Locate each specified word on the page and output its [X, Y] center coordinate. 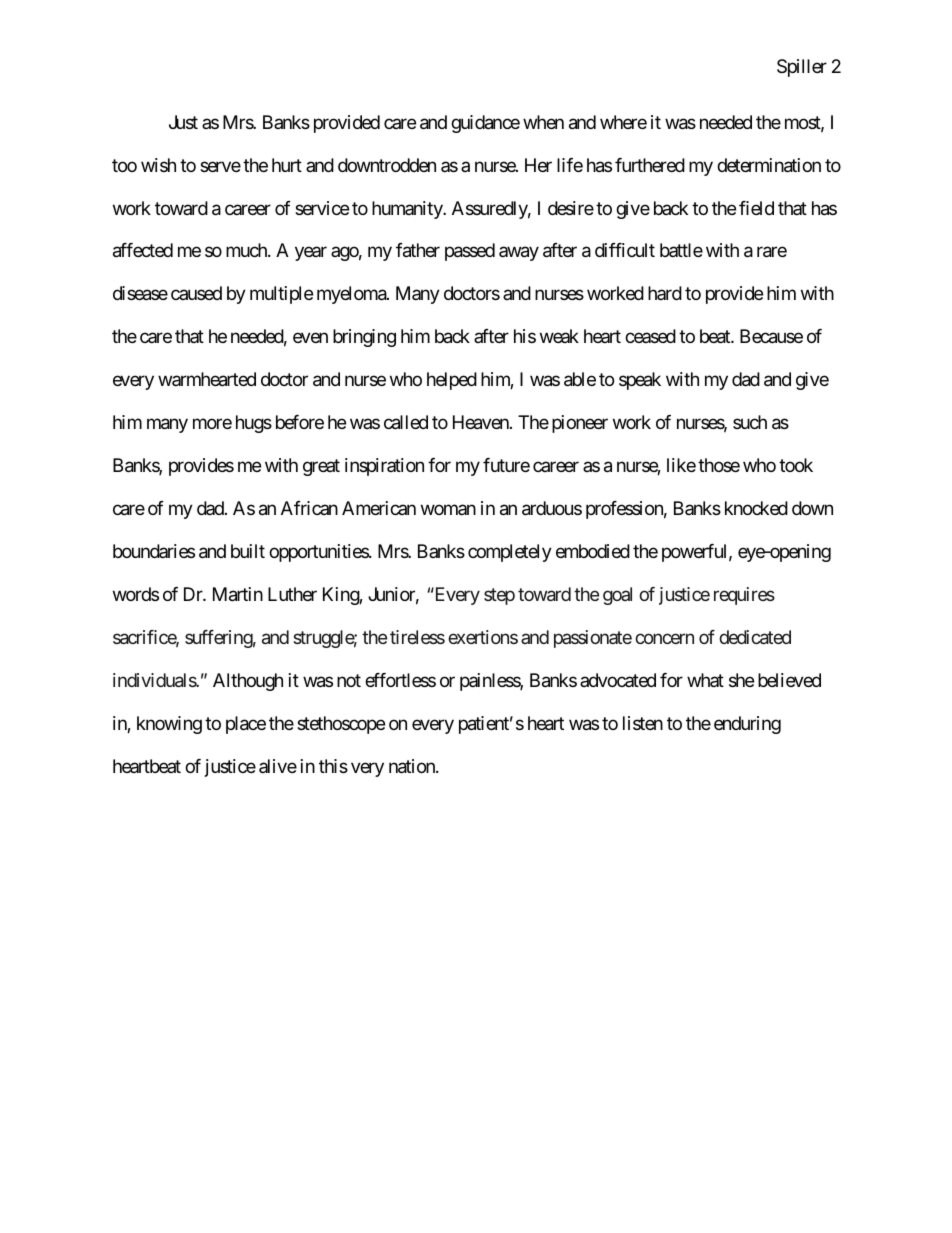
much [247, 250]
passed [470, 252]
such [750, 422]
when [543, 122]
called [406, 422]
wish [158, 165]
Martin [238, 594]
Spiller [802, 68]
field [756, 208]
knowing [169, 725]
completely [510, 553]
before [300, 422]
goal [617, 596]
